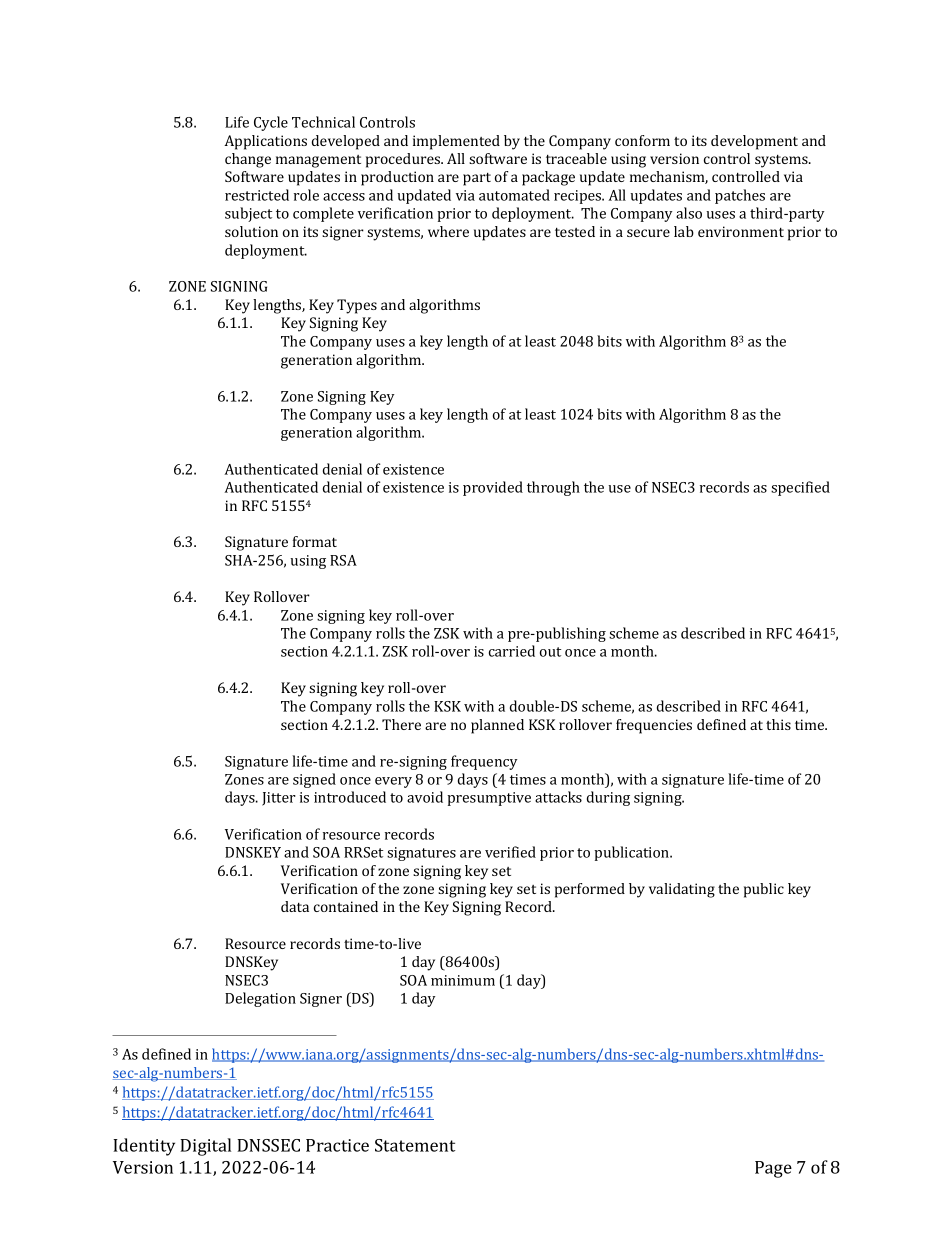  I want to click on Jitter, so click(279, 799).
